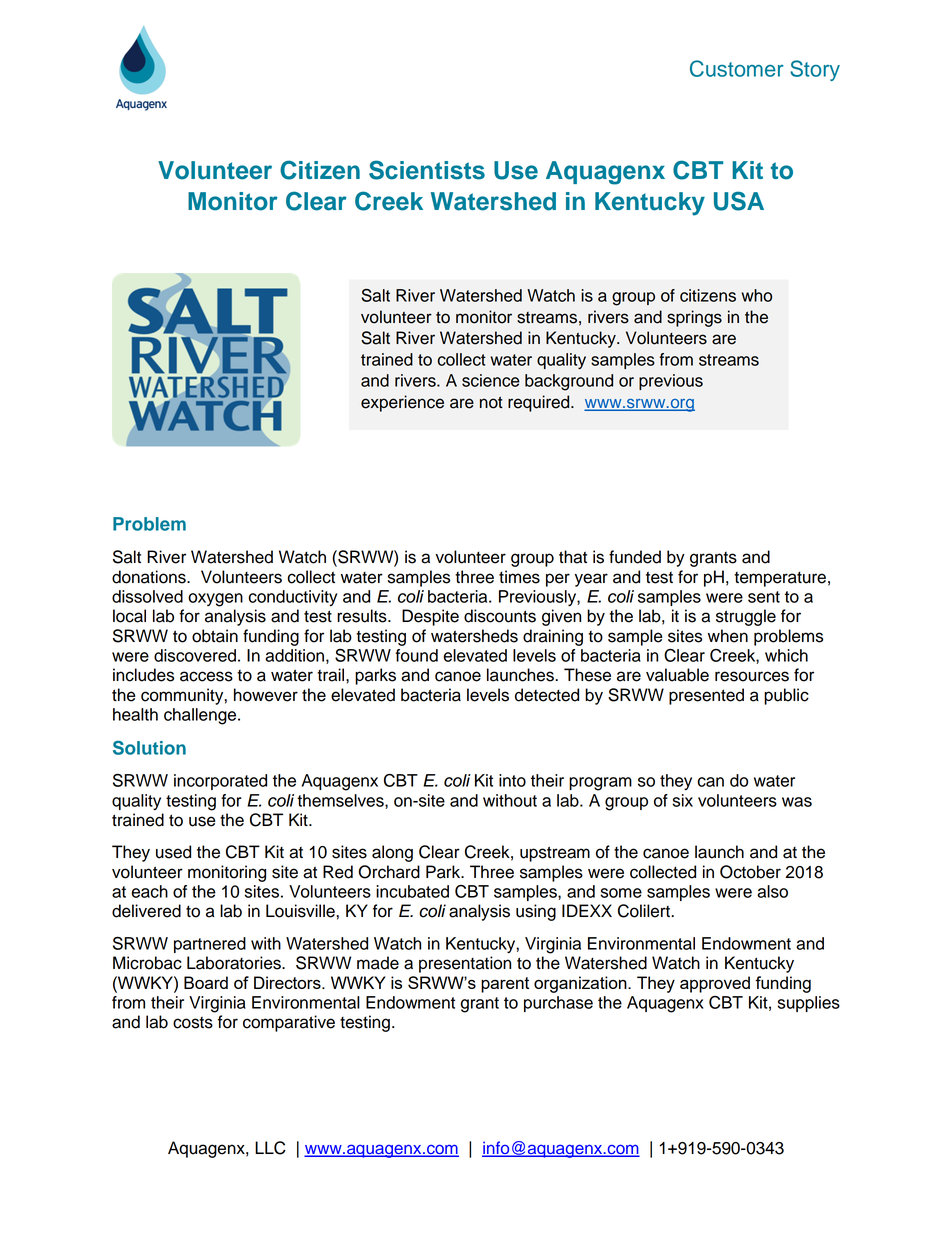 The height and width of the document is (1233, 952). Describe the element at coordinates (402, 403) in the document. I see `experience` at that location.
